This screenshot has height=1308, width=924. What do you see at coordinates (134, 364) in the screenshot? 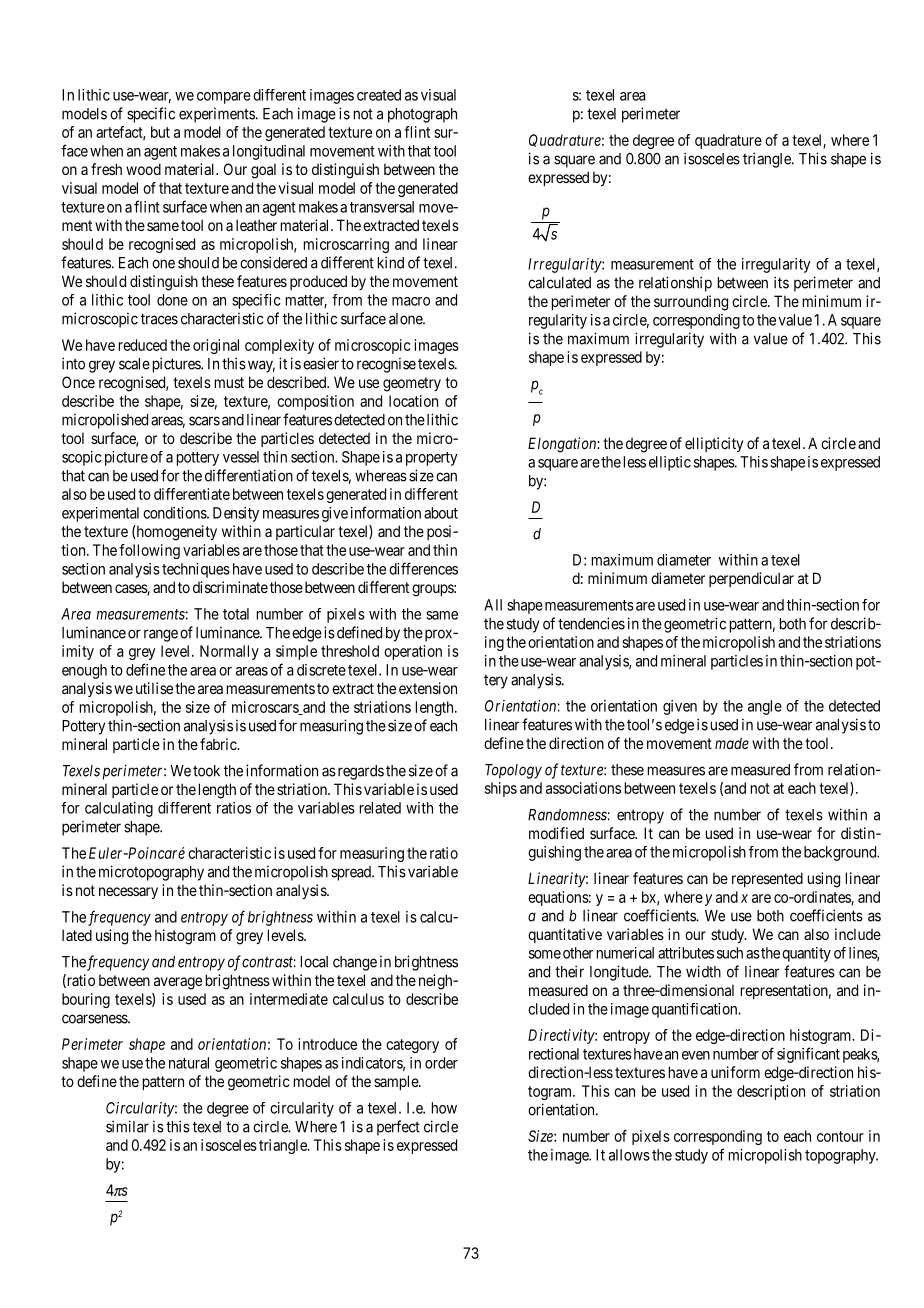
I see `scale` at bounding box center [134, 364].
